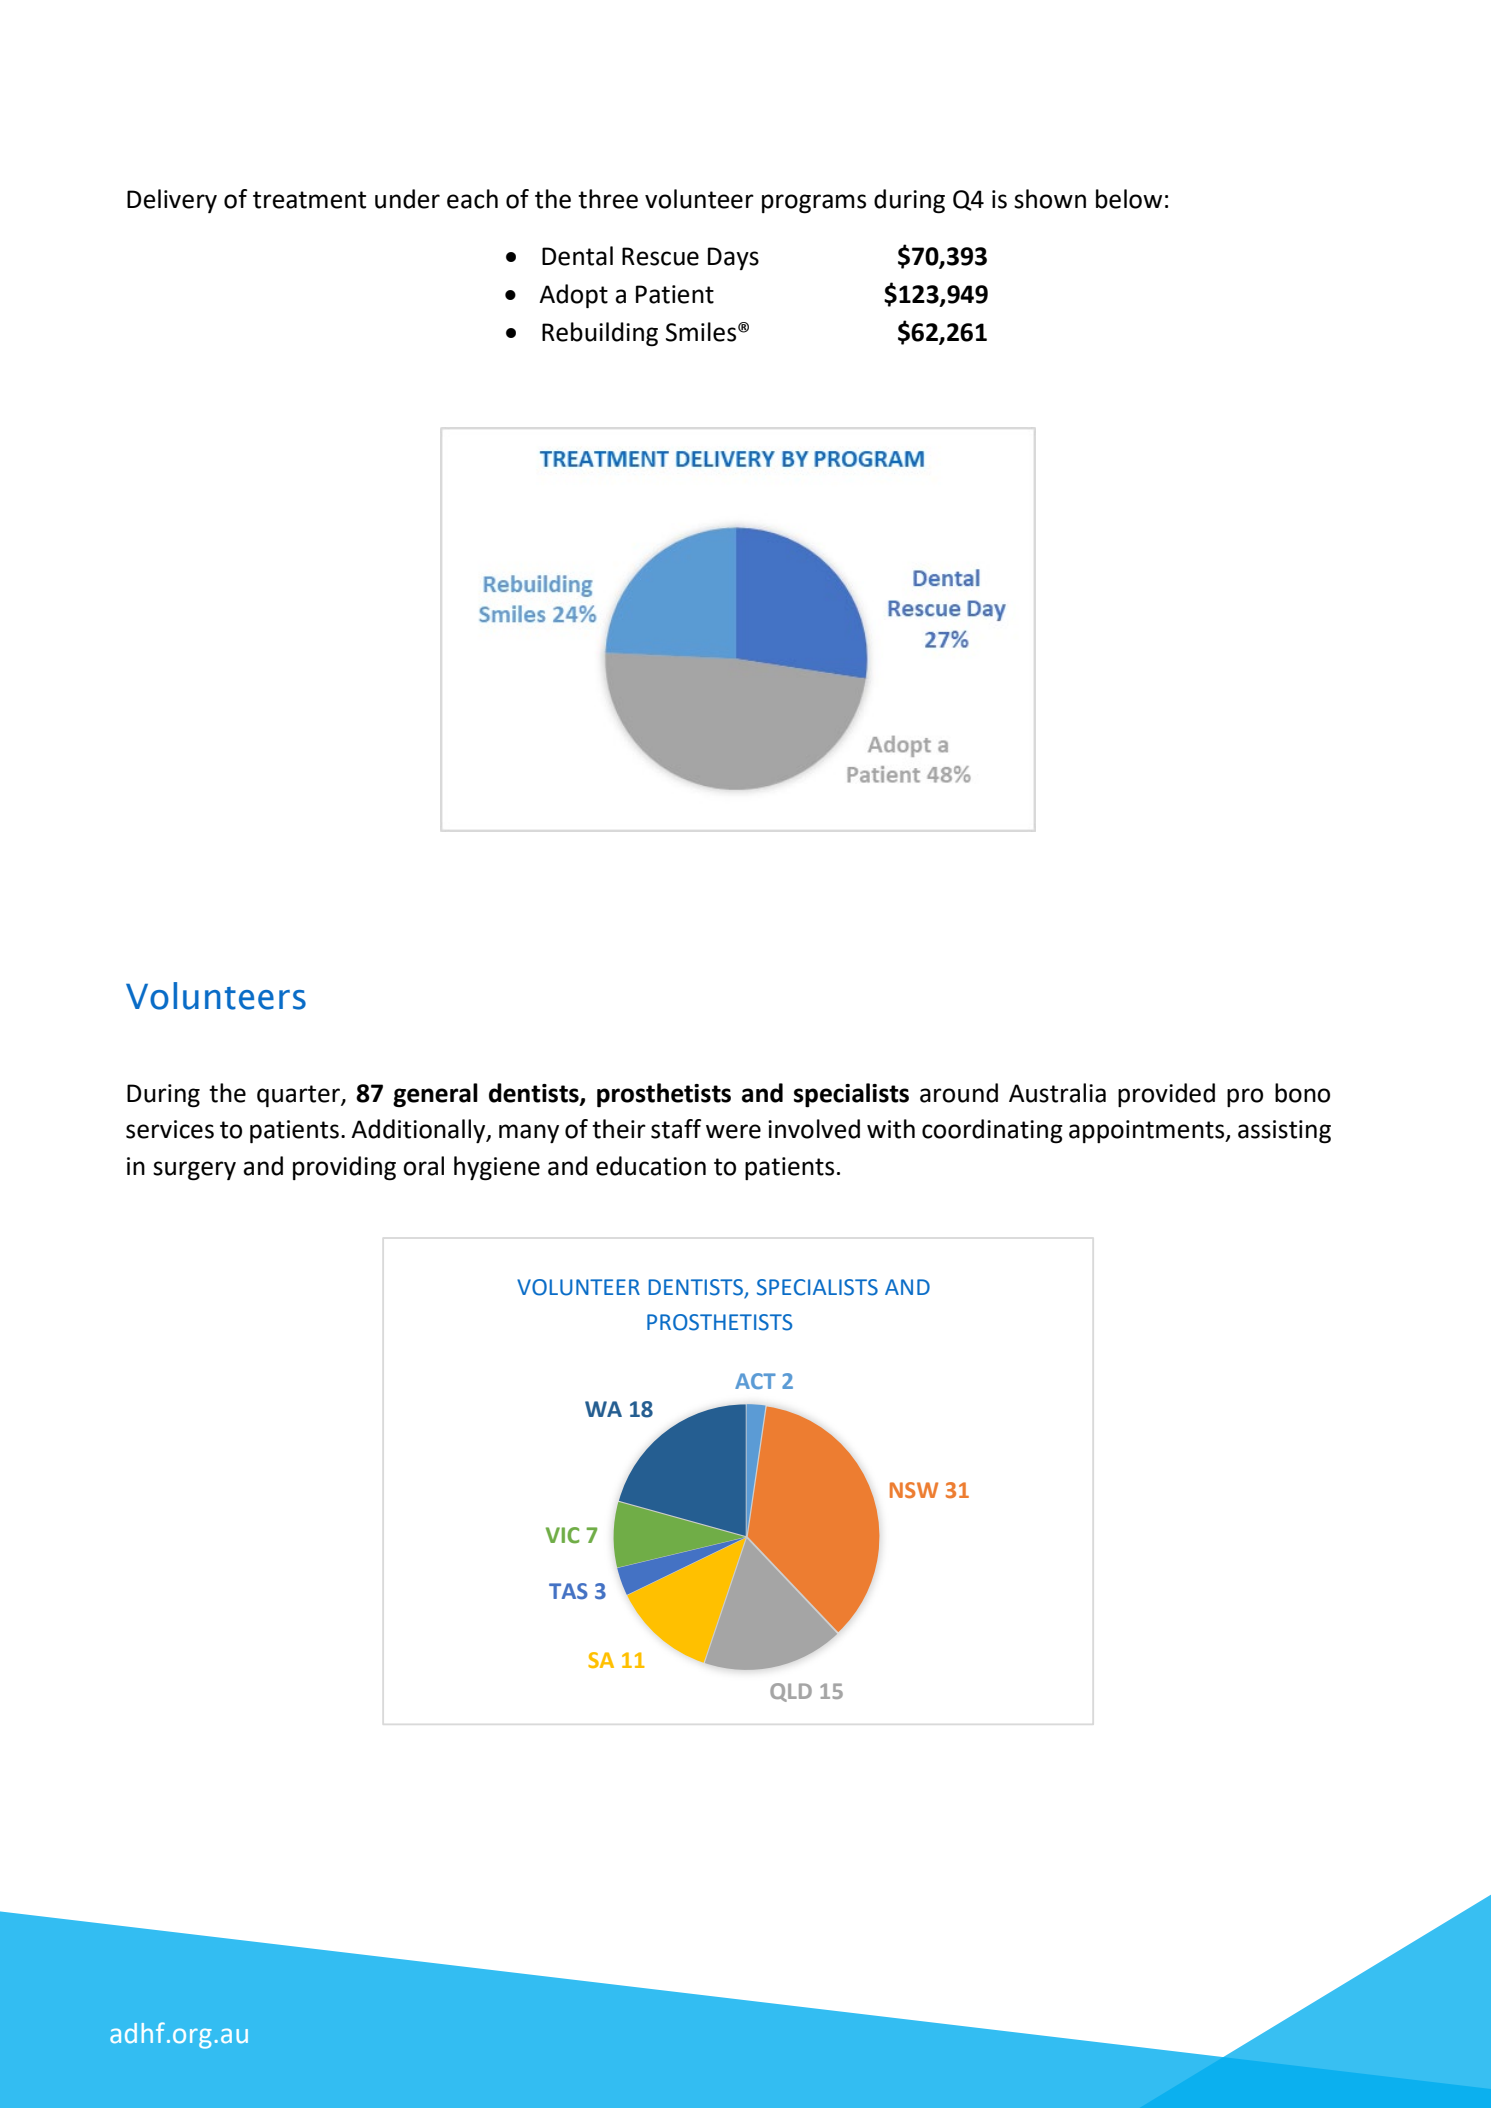 The width and height of the screenshot is (1491, 2108). I want to click on below, so click(1129, 199).
